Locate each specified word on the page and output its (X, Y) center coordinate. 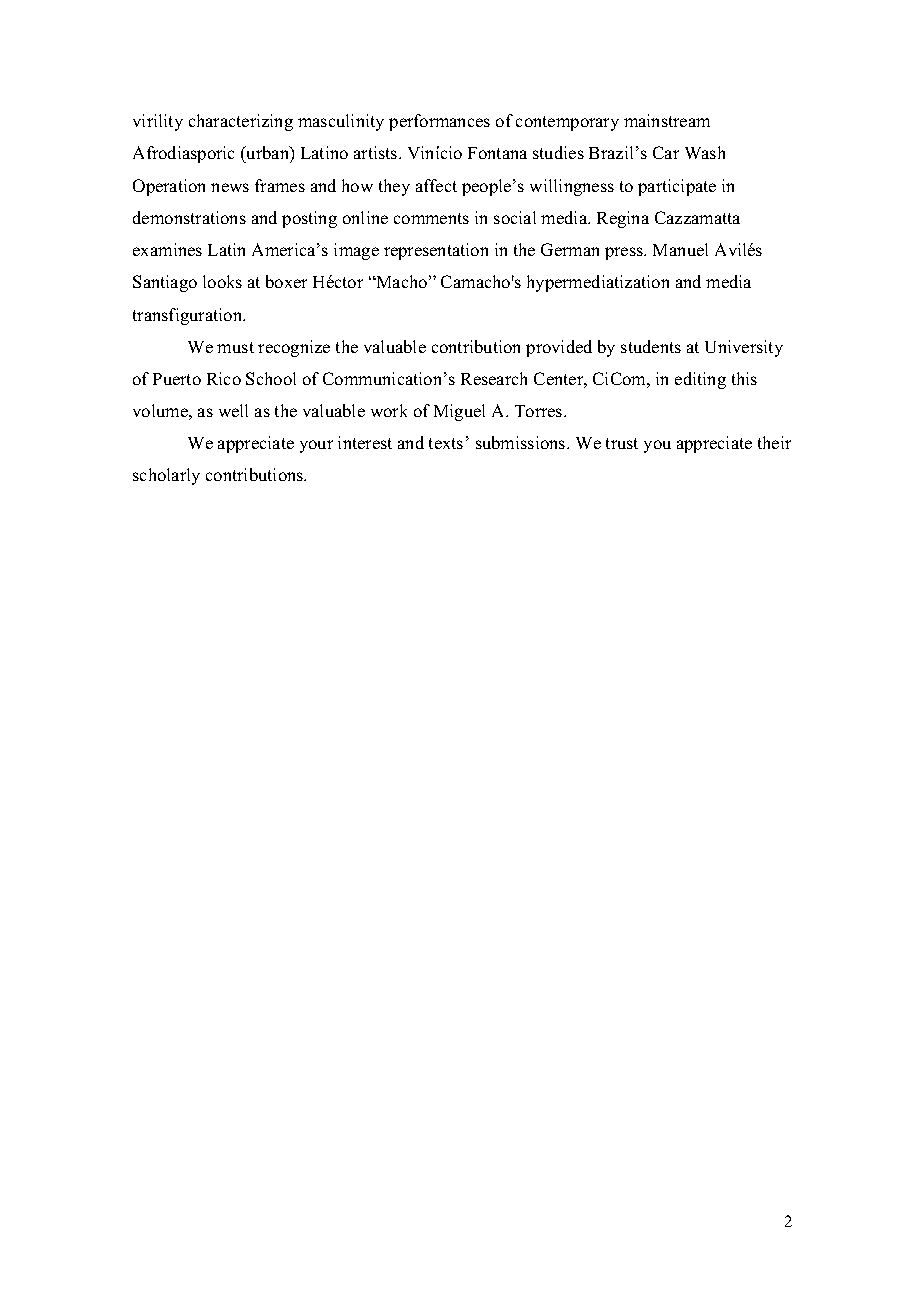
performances (439, 122)
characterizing (241, 122)
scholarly (166, 476)
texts (446, 443)
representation (436, 251)
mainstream (667, 120)
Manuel (680, 249)
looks (222, 281)
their (774, 442)
